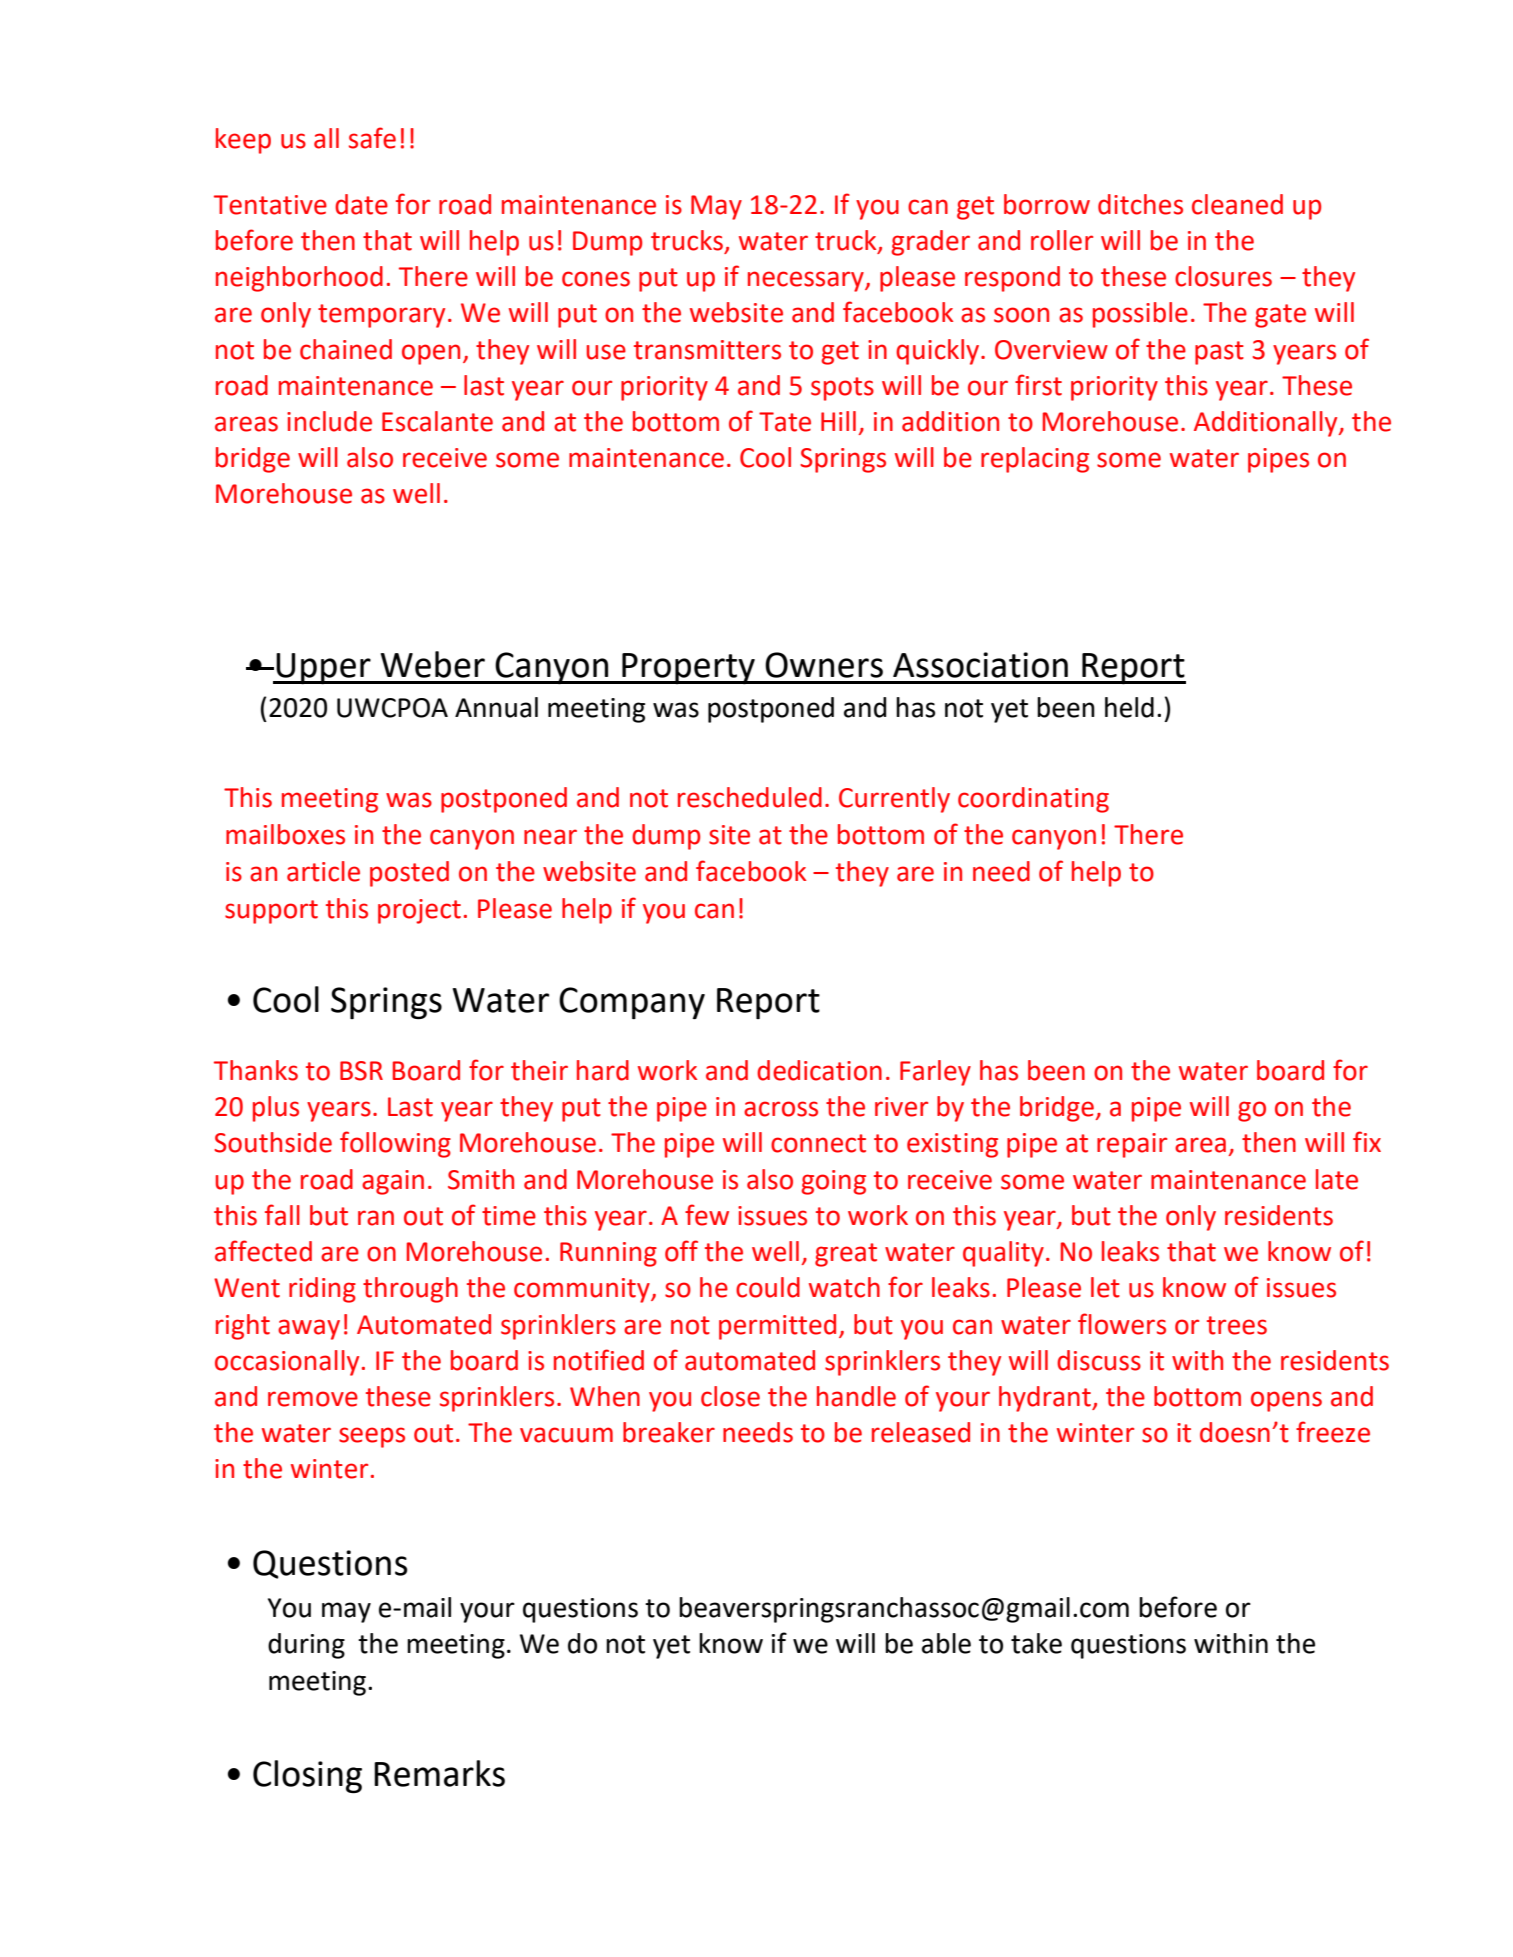  I want to click on able, so click(946, 1643).
